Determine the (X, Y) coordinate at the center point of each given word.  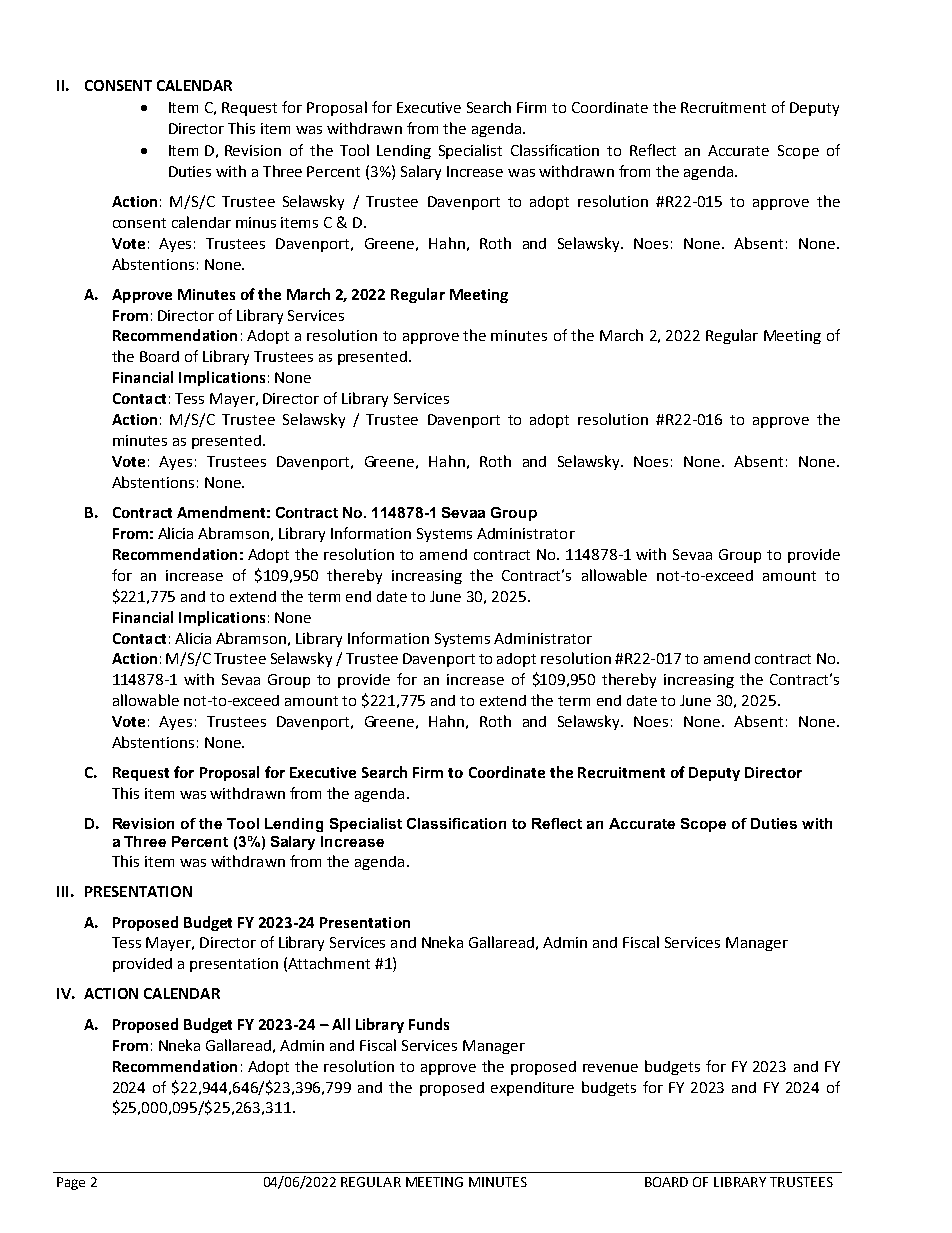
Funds (429, 1024)
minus (256, 222)
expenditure (532, 1089)
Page (71, 1183)
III (62, 891)
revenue (610, 1068)
